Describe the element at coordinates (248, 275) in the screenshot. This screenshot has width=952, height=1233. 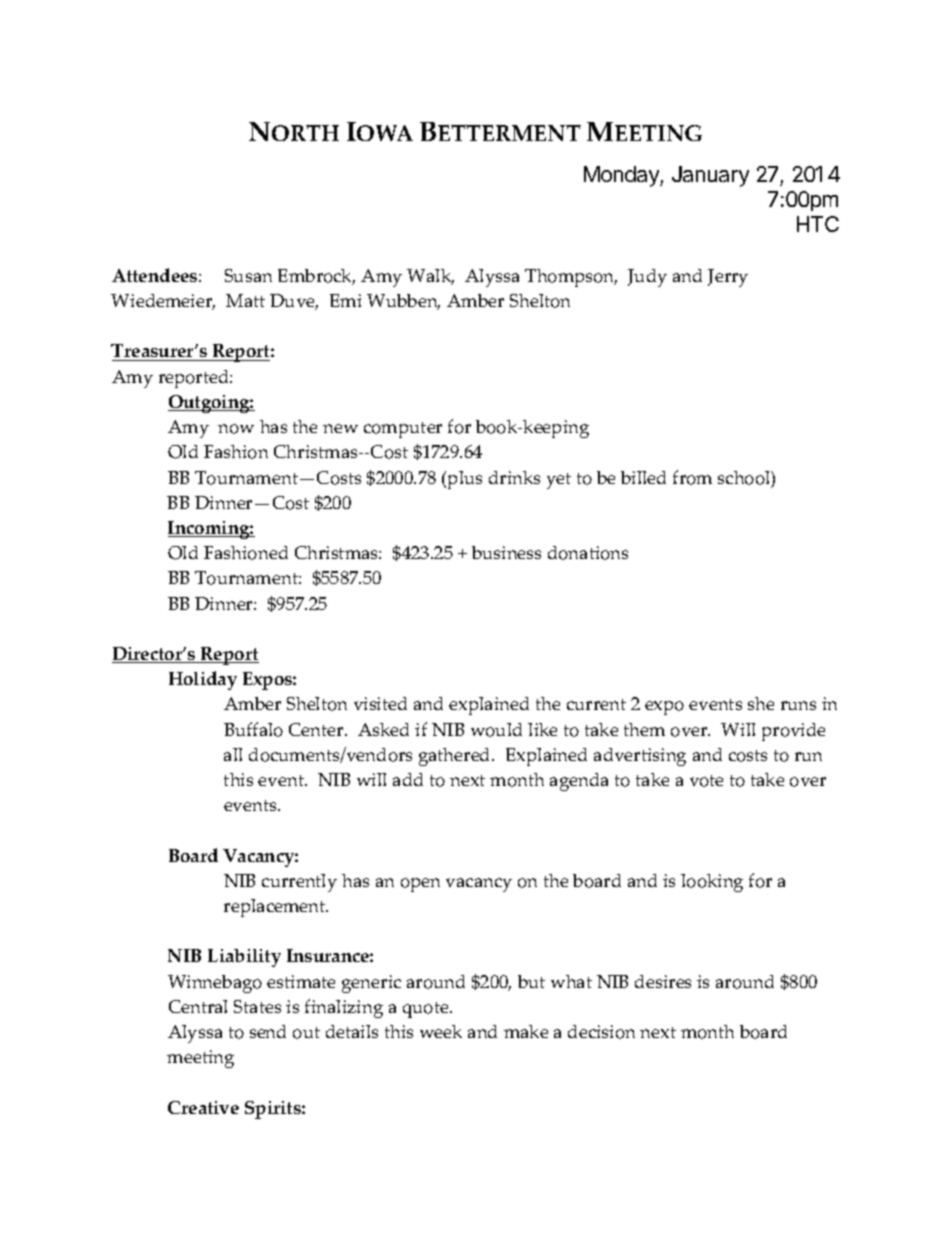
I see `Susan` at that location.
